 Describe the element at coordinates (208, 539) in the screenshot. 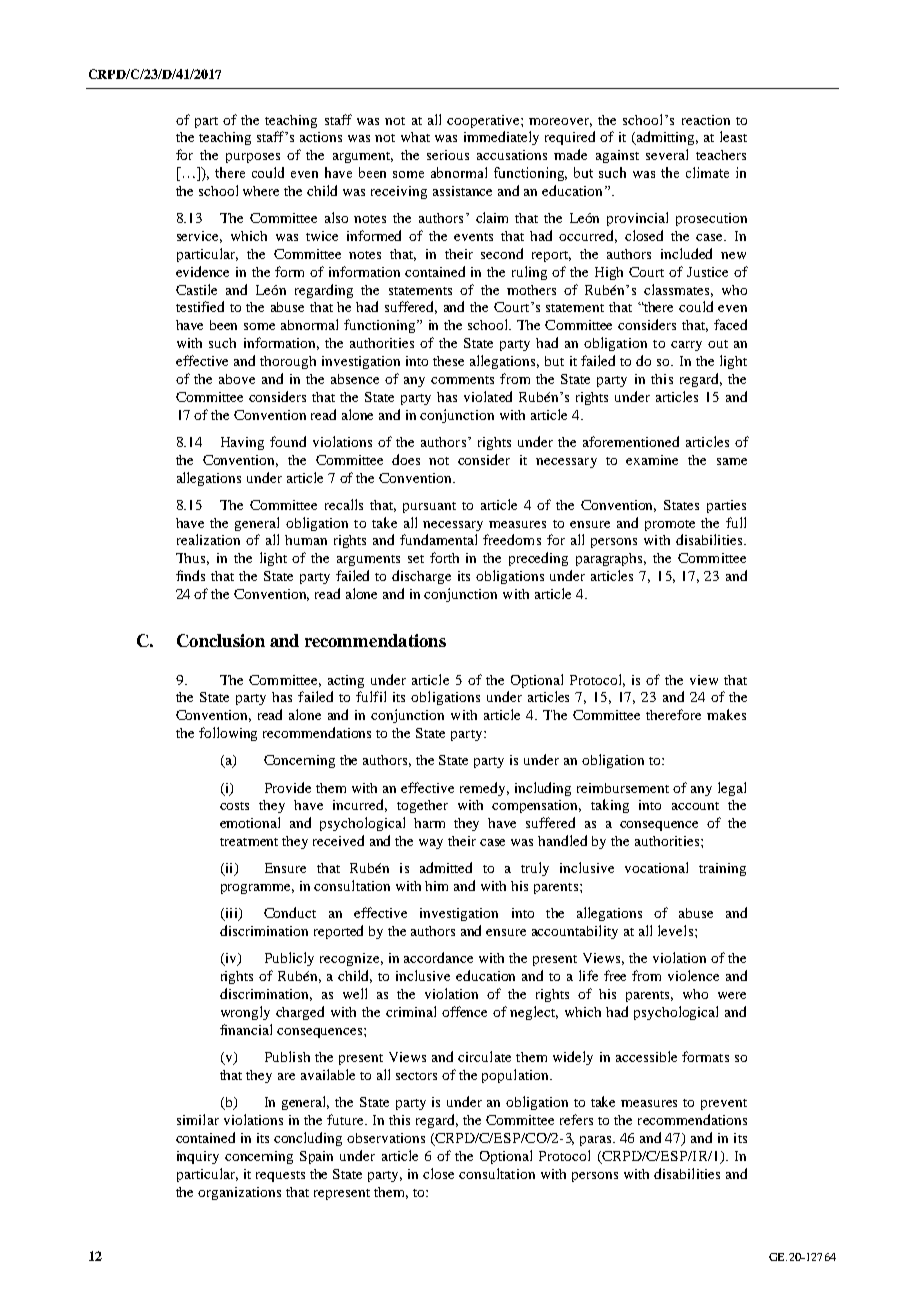

I see `realization` at that location.
